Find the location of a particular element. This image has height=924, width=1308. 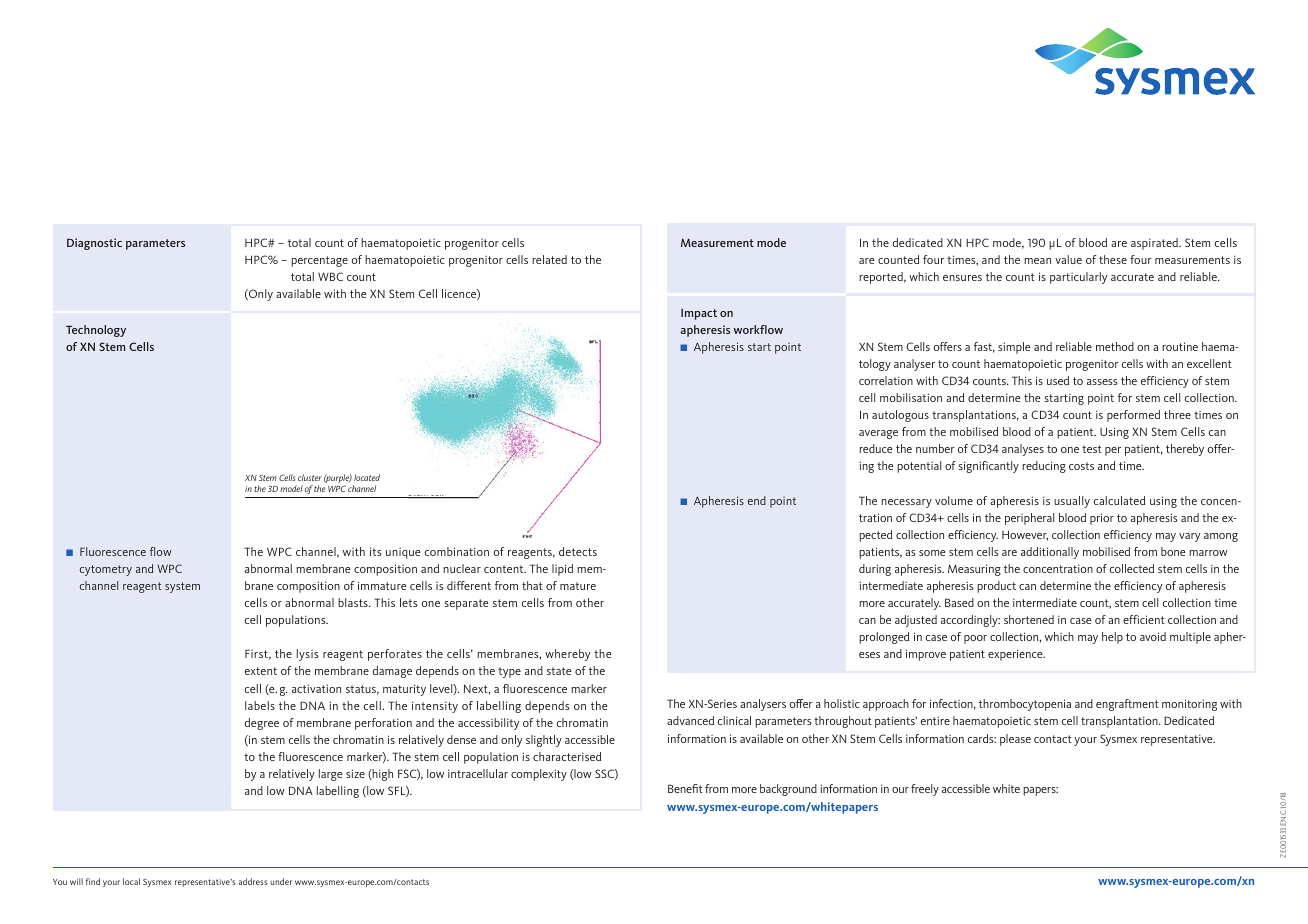

address is located at coordinates (253, 881).
